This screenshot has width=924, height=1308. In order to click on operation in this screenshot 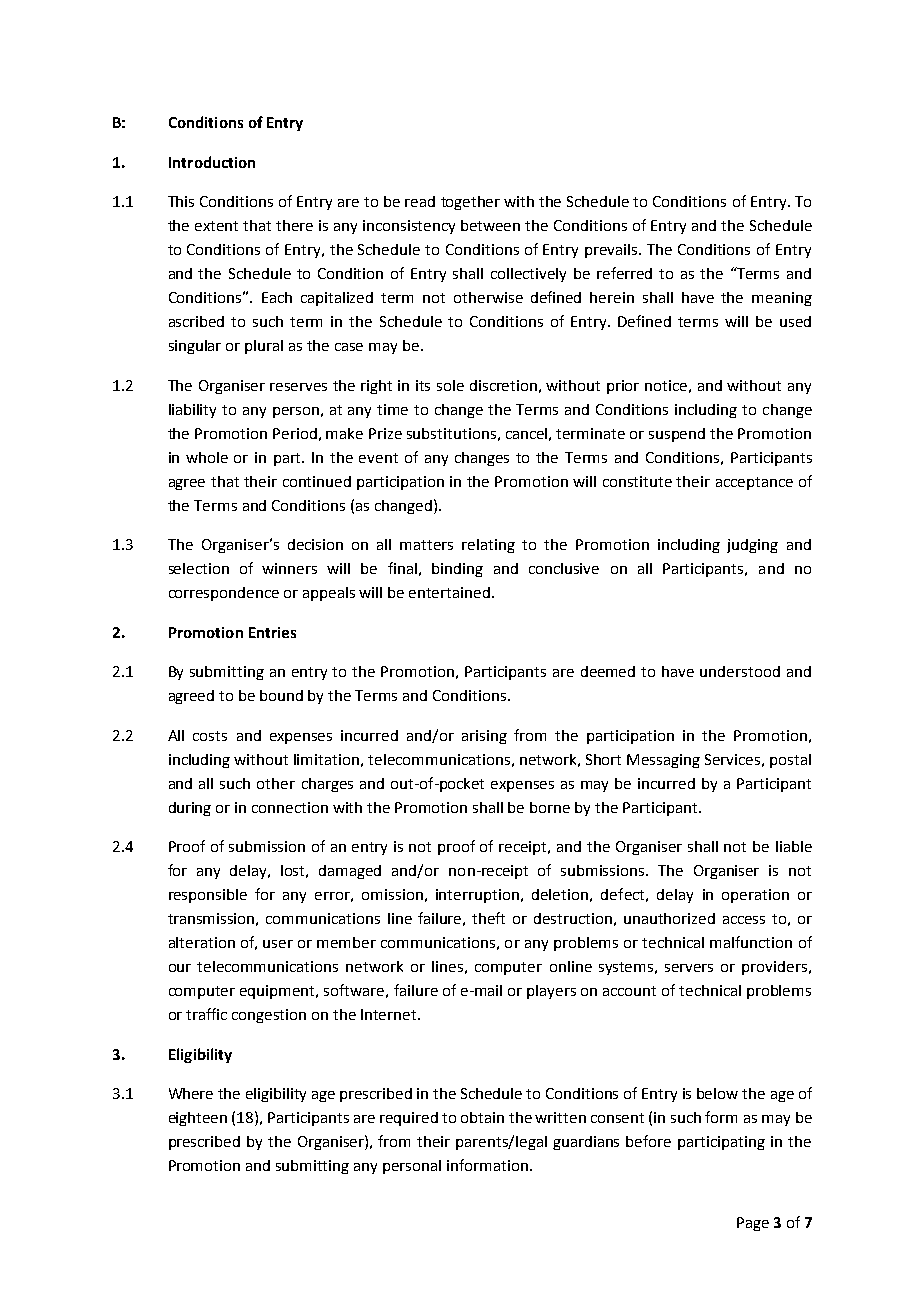, I will do `click(755, 896)`.
